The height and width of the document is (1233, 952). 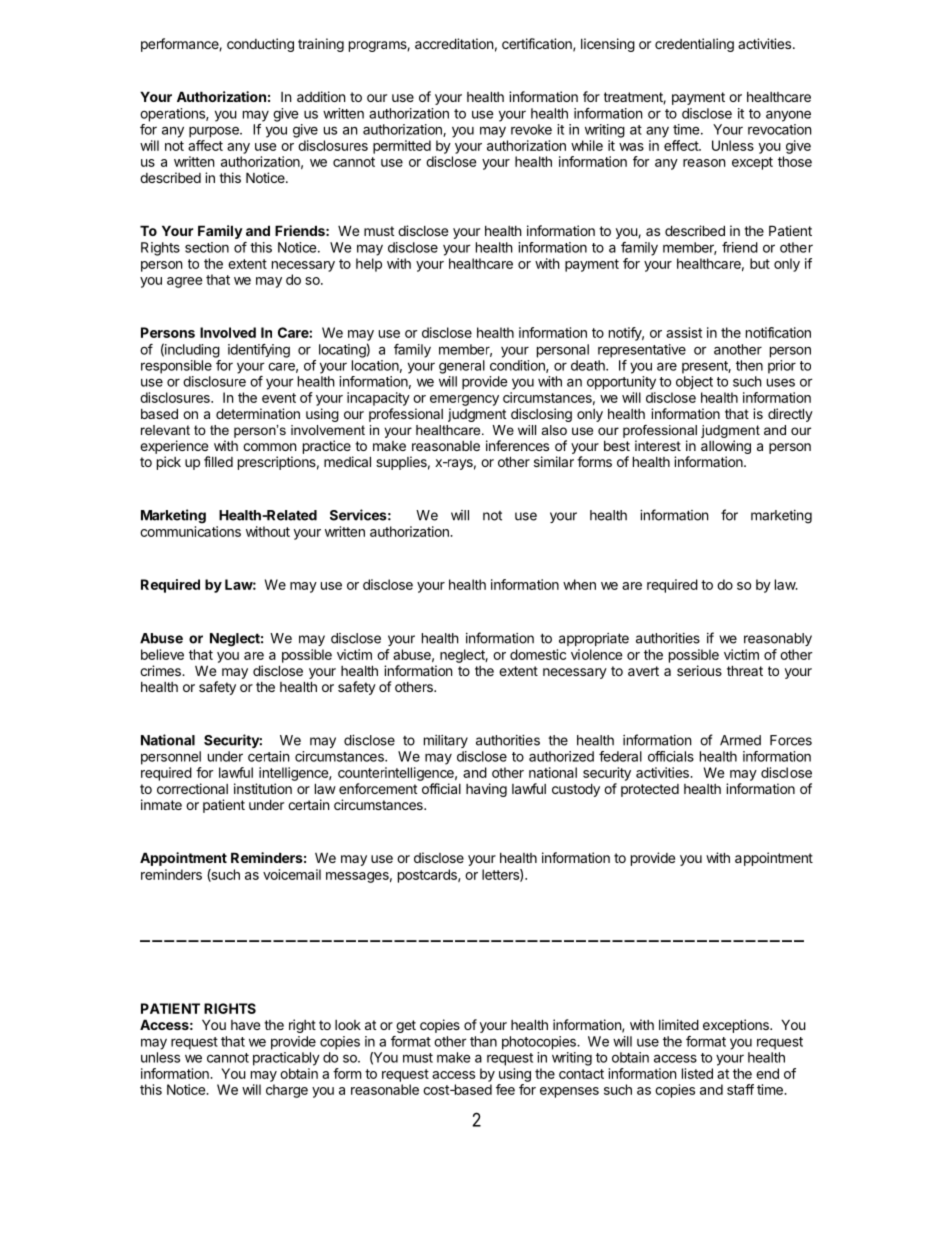 What do you see at coordinates (446, 741) in the document?
I see `military` at bounding box center [446, 741].
